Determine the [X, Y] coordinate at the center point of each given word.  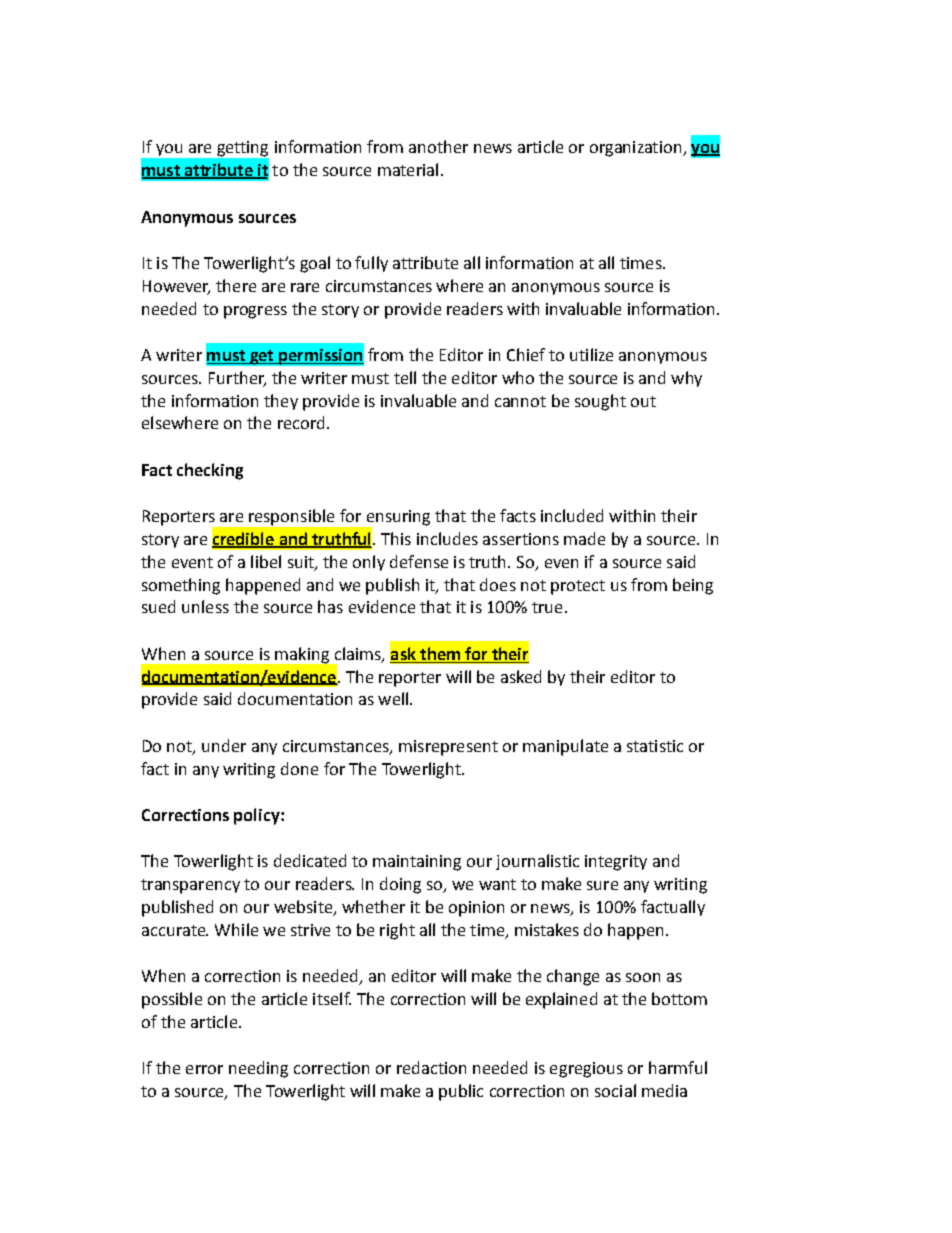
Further [237, 378]
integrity [616, 863]
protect [578, 587]
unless [205, 606]
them [440, 653]
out [643, 401]
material [408, 169]
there [236, 285]
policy [258, 816]
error [204, 1069]
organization [637, 149]
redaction [431, 1067]
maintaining [417, 863]
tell [405, 377]
